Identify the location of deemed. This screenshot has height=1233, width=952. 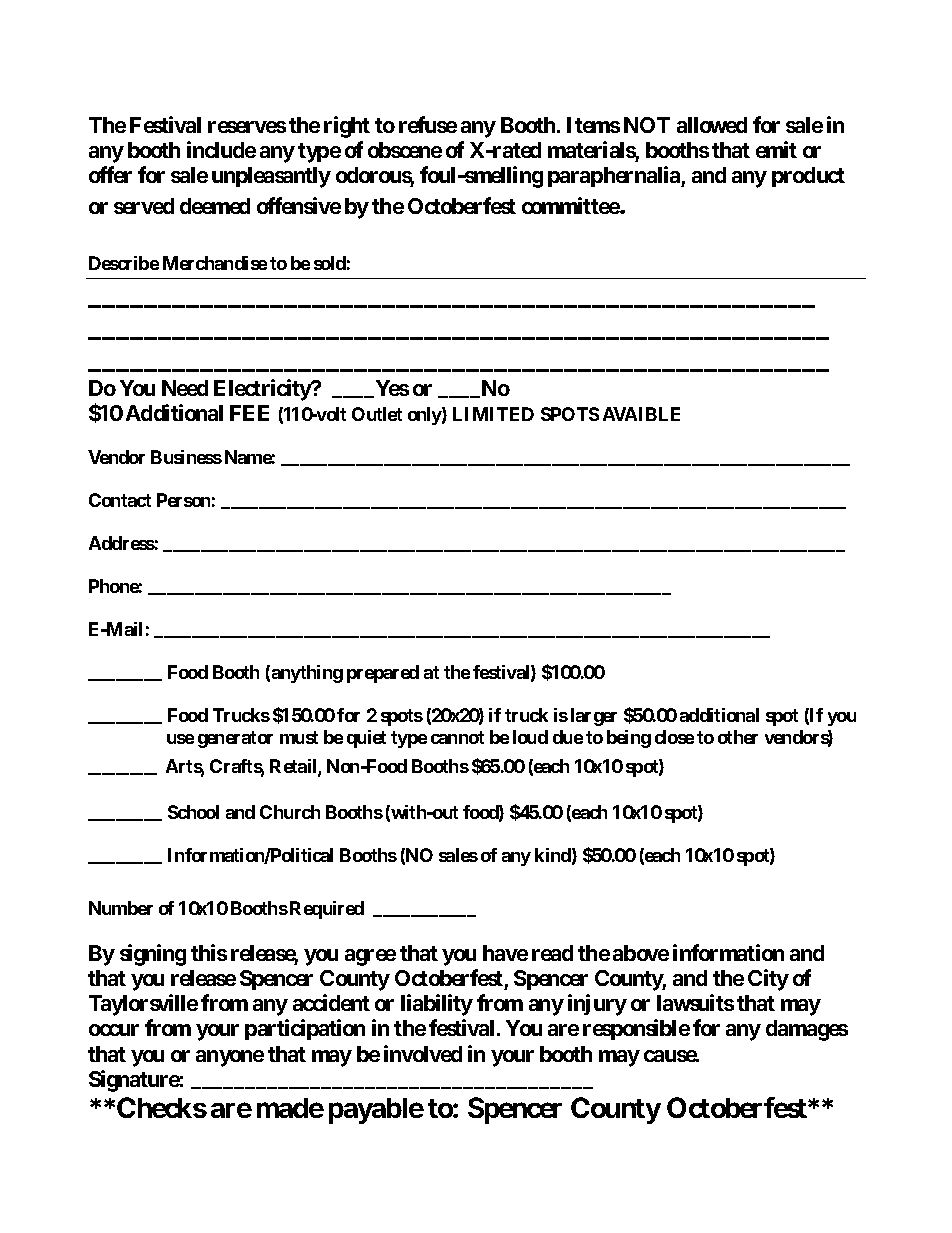
(215, 206).
